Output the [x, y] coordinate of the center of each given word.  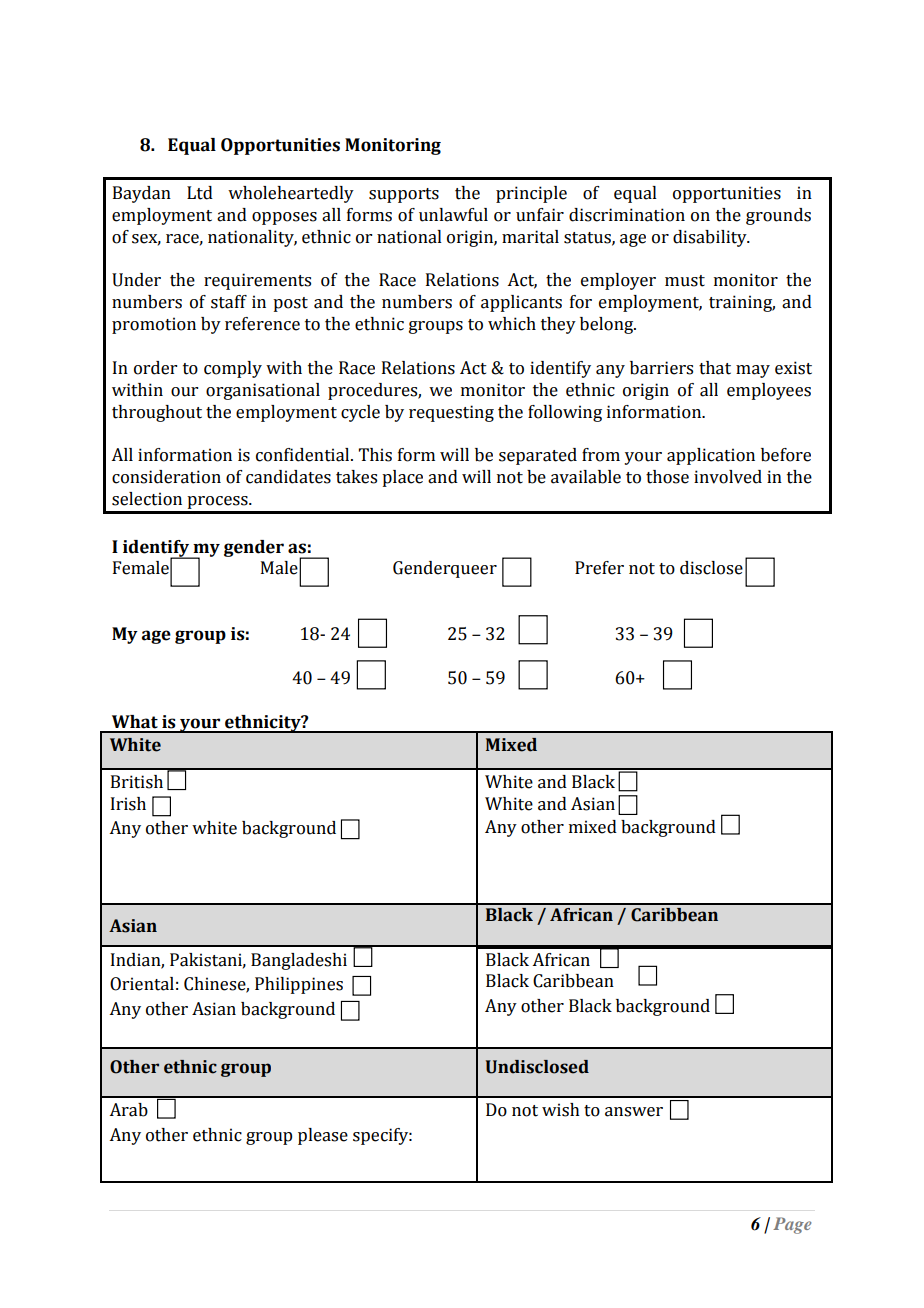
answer [634, 1112]
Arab [128, 1110]
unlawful [453, 215]
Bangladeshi [299, 961]
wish [561, 1110]
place [402, 478]
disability [711, 238]
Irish [128, 804]
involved [728, 477]
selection [147, 499]
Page [792, 1225]
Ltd [200, 193]
